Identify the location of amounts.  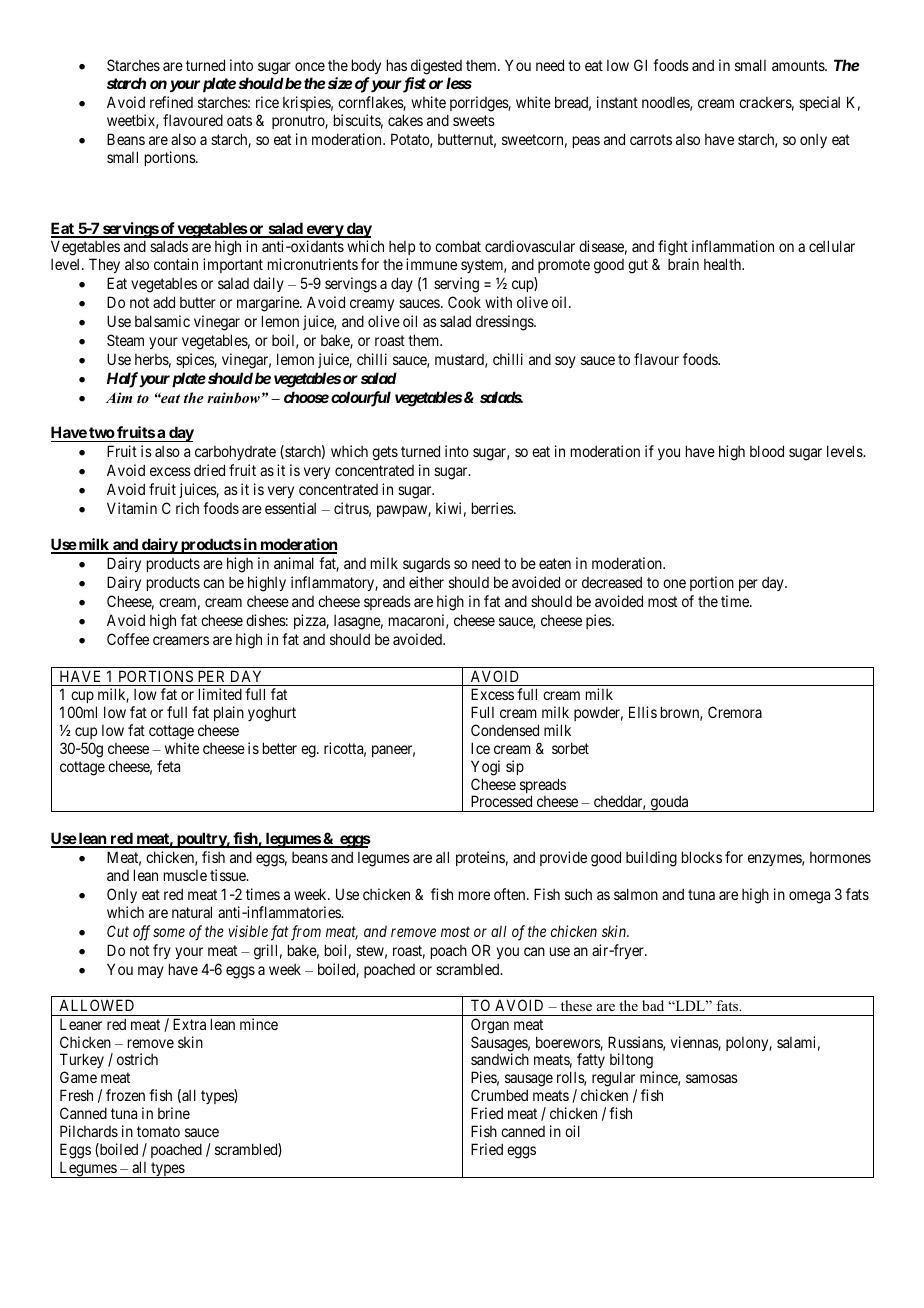
(799, 65).
